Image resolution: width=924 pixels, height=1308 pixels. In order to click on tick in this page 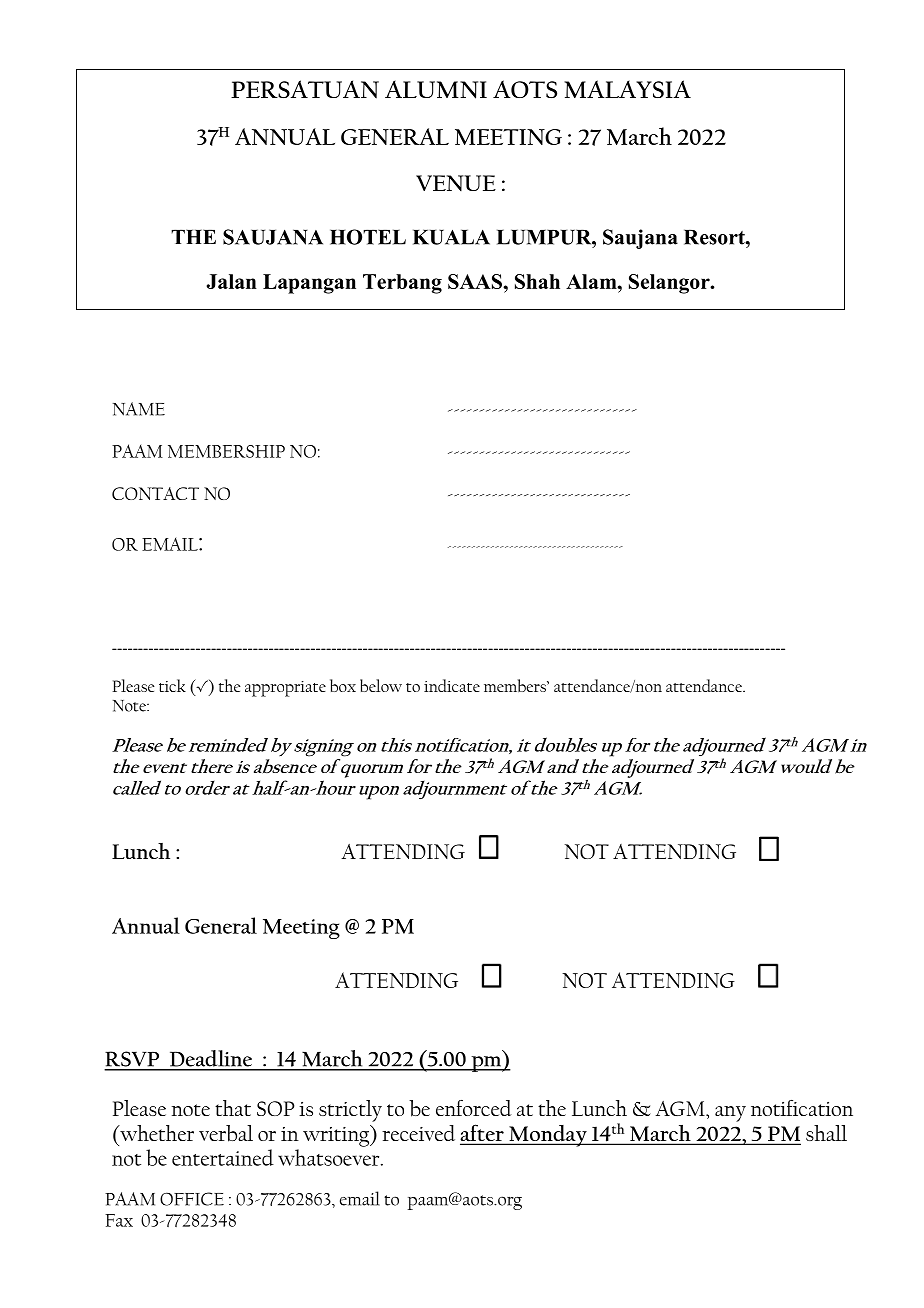, I will do `click(172, 685)`.
